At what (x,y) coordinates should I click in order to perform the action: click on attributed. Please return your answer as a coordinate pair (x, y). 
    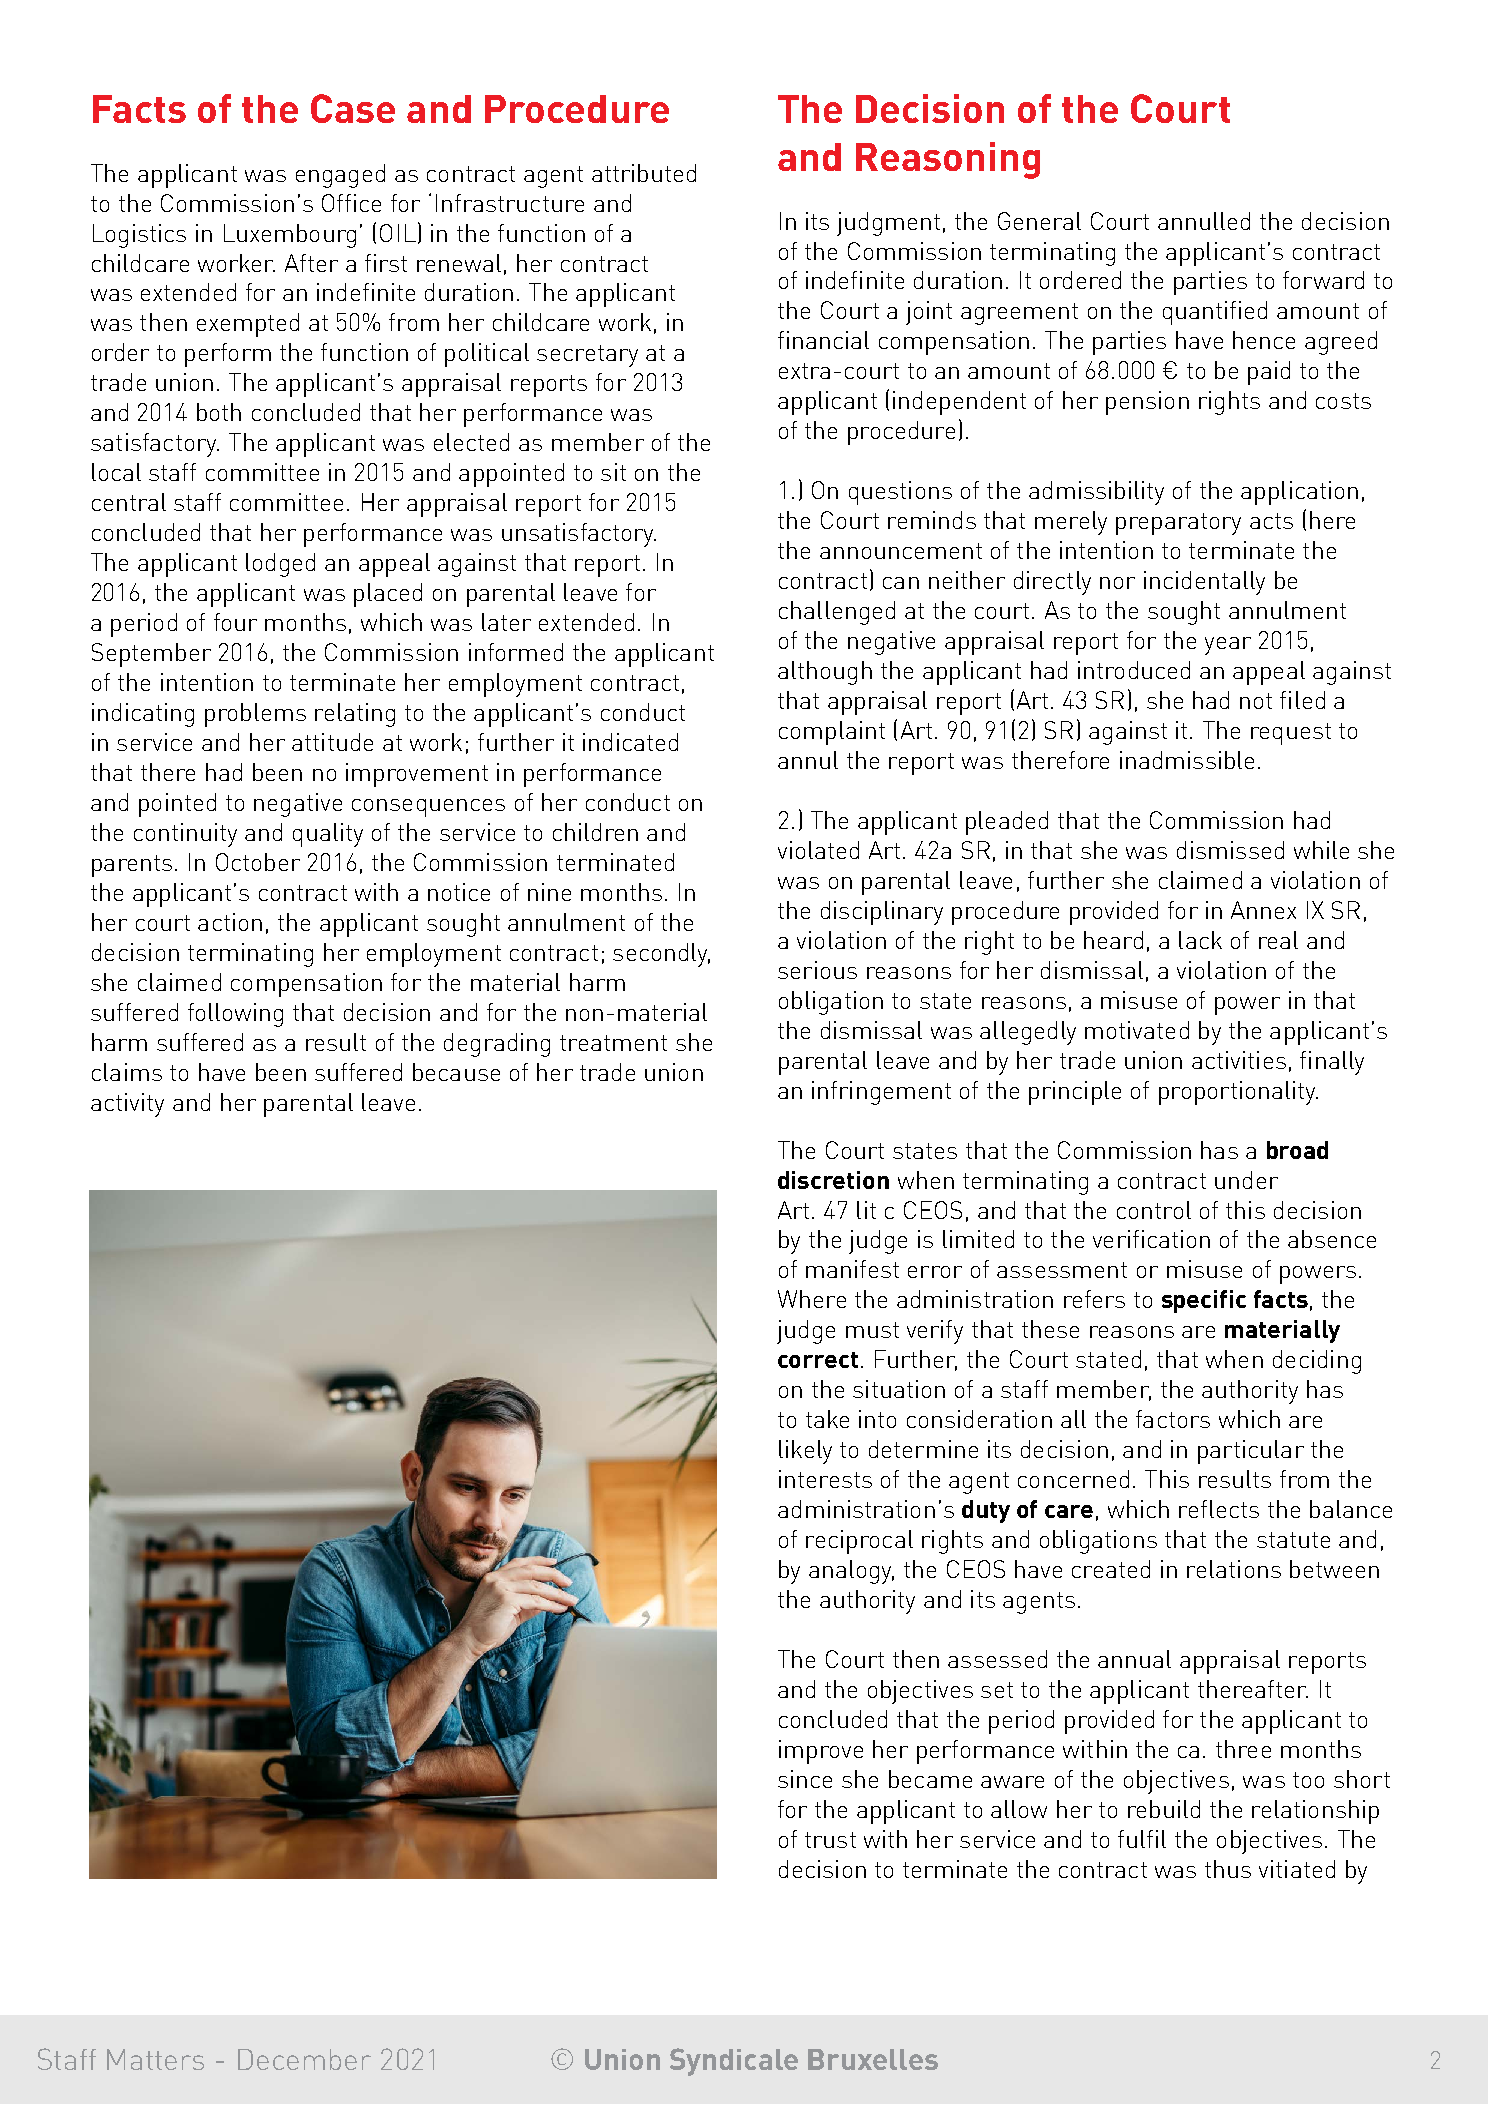
    Looking at the image, I should click on (644, 173).
